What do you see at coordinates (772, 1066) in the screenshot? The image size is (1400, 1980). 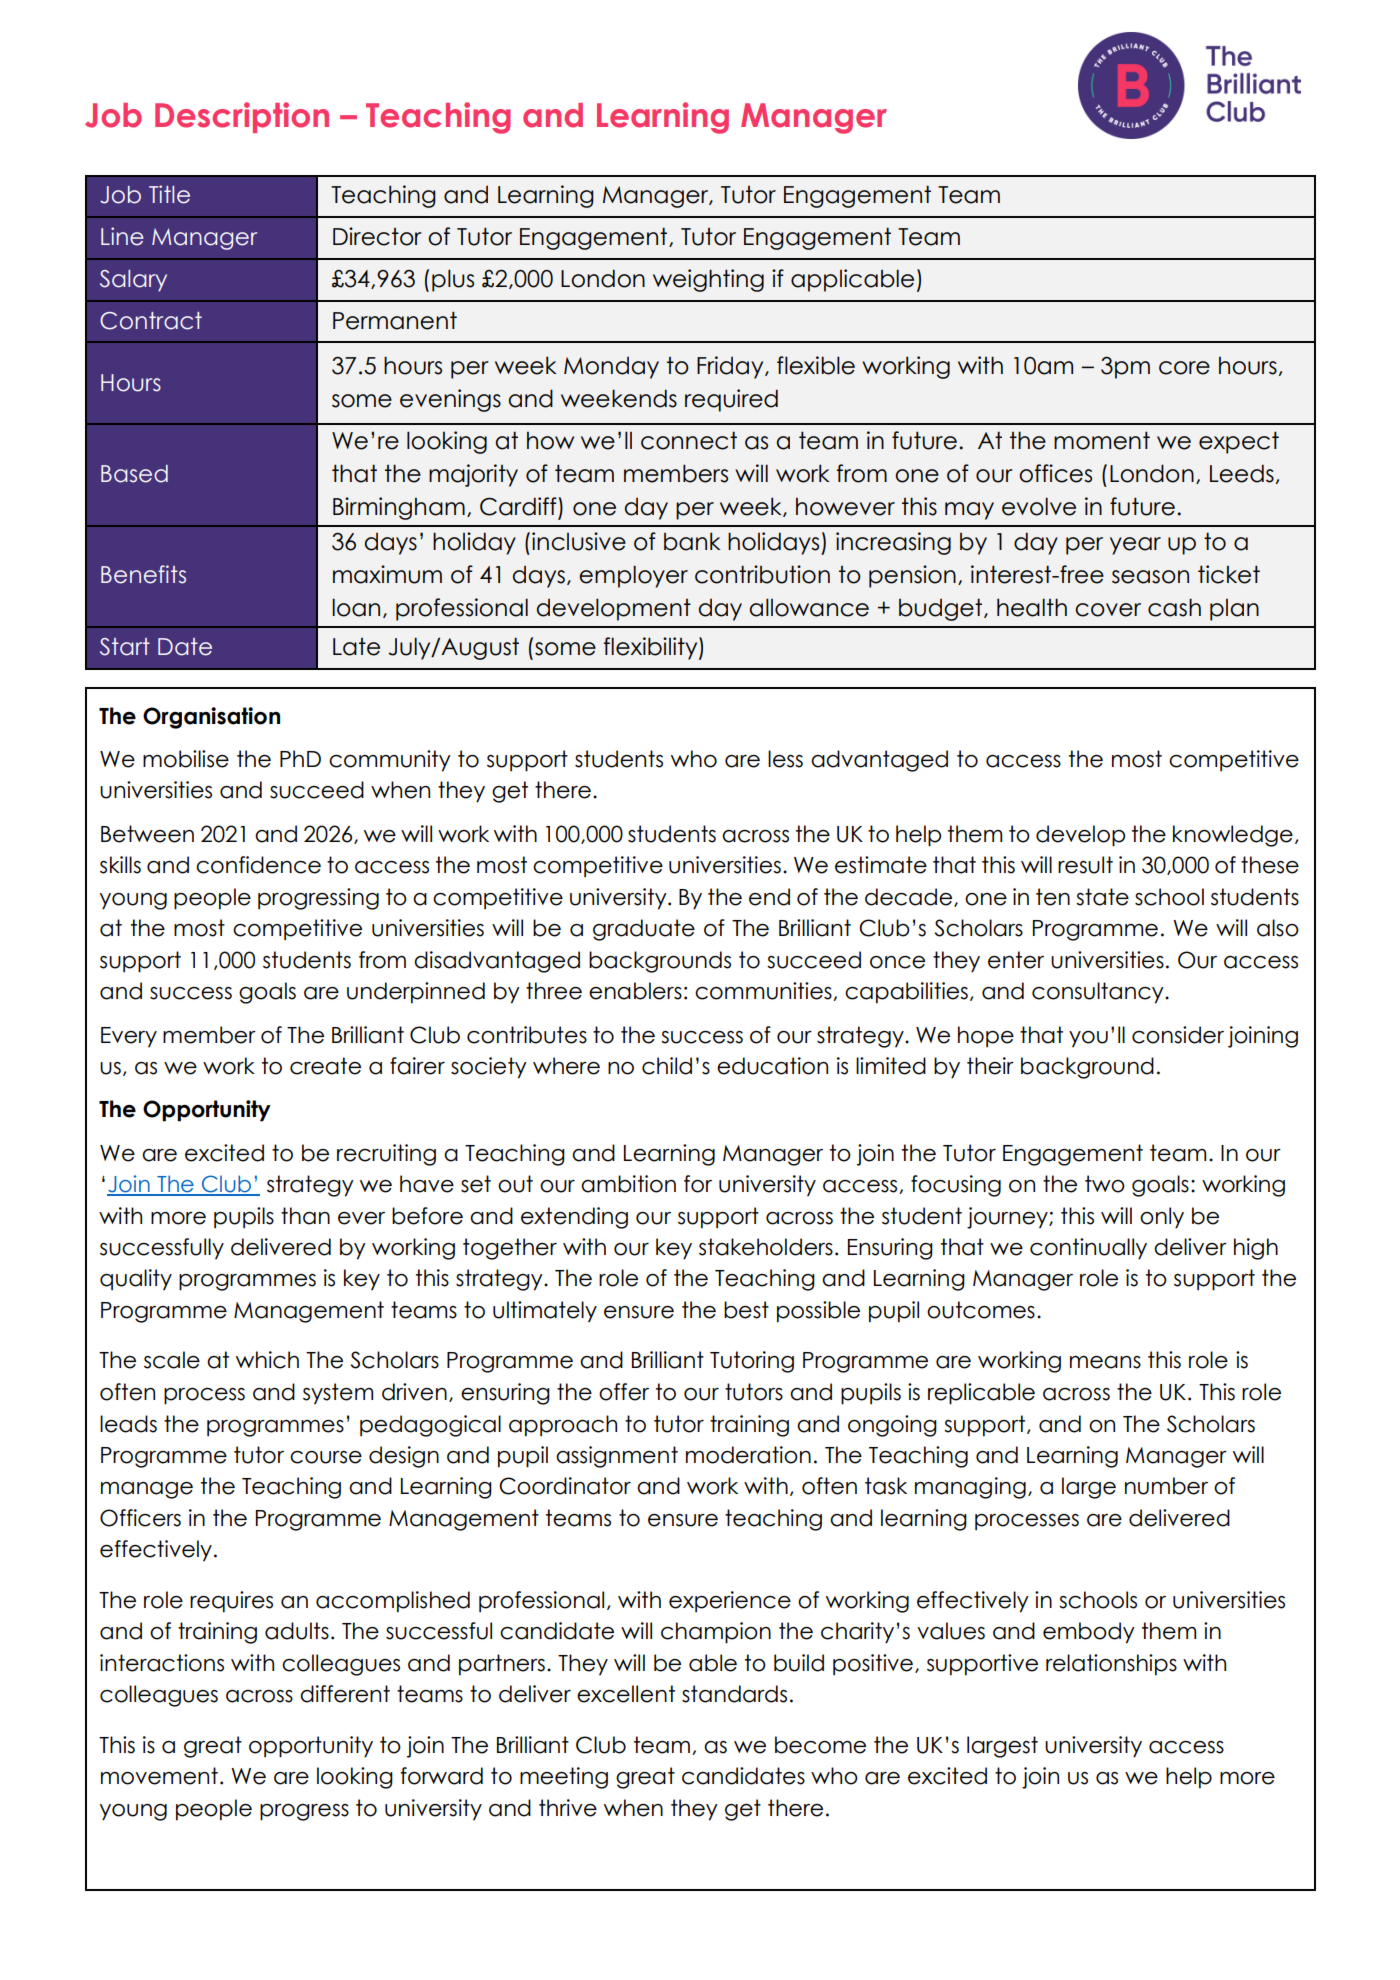 I see `education` at bounding box center [772, 1066].
